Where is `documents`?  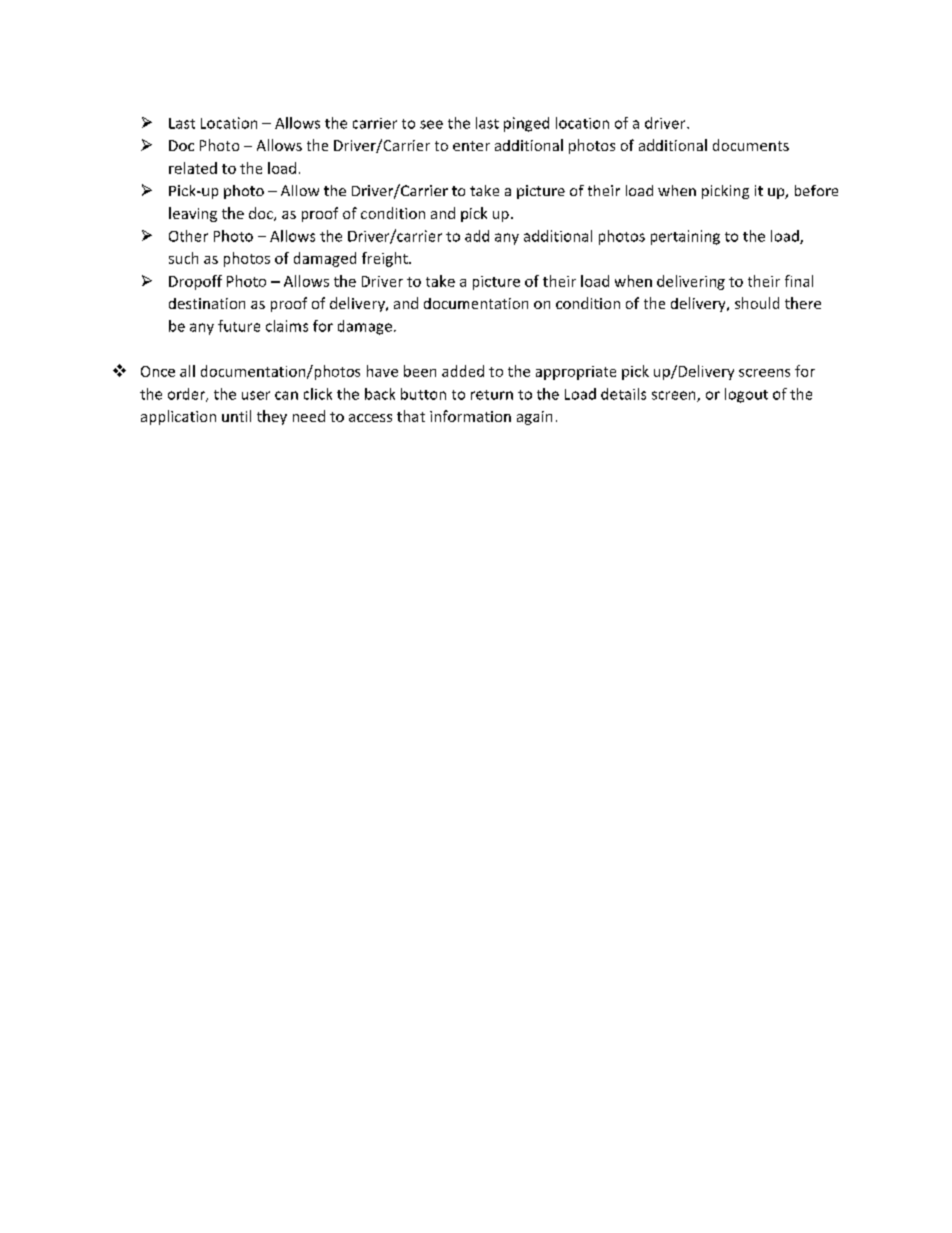
documents is located at coordinates (751, 145).
